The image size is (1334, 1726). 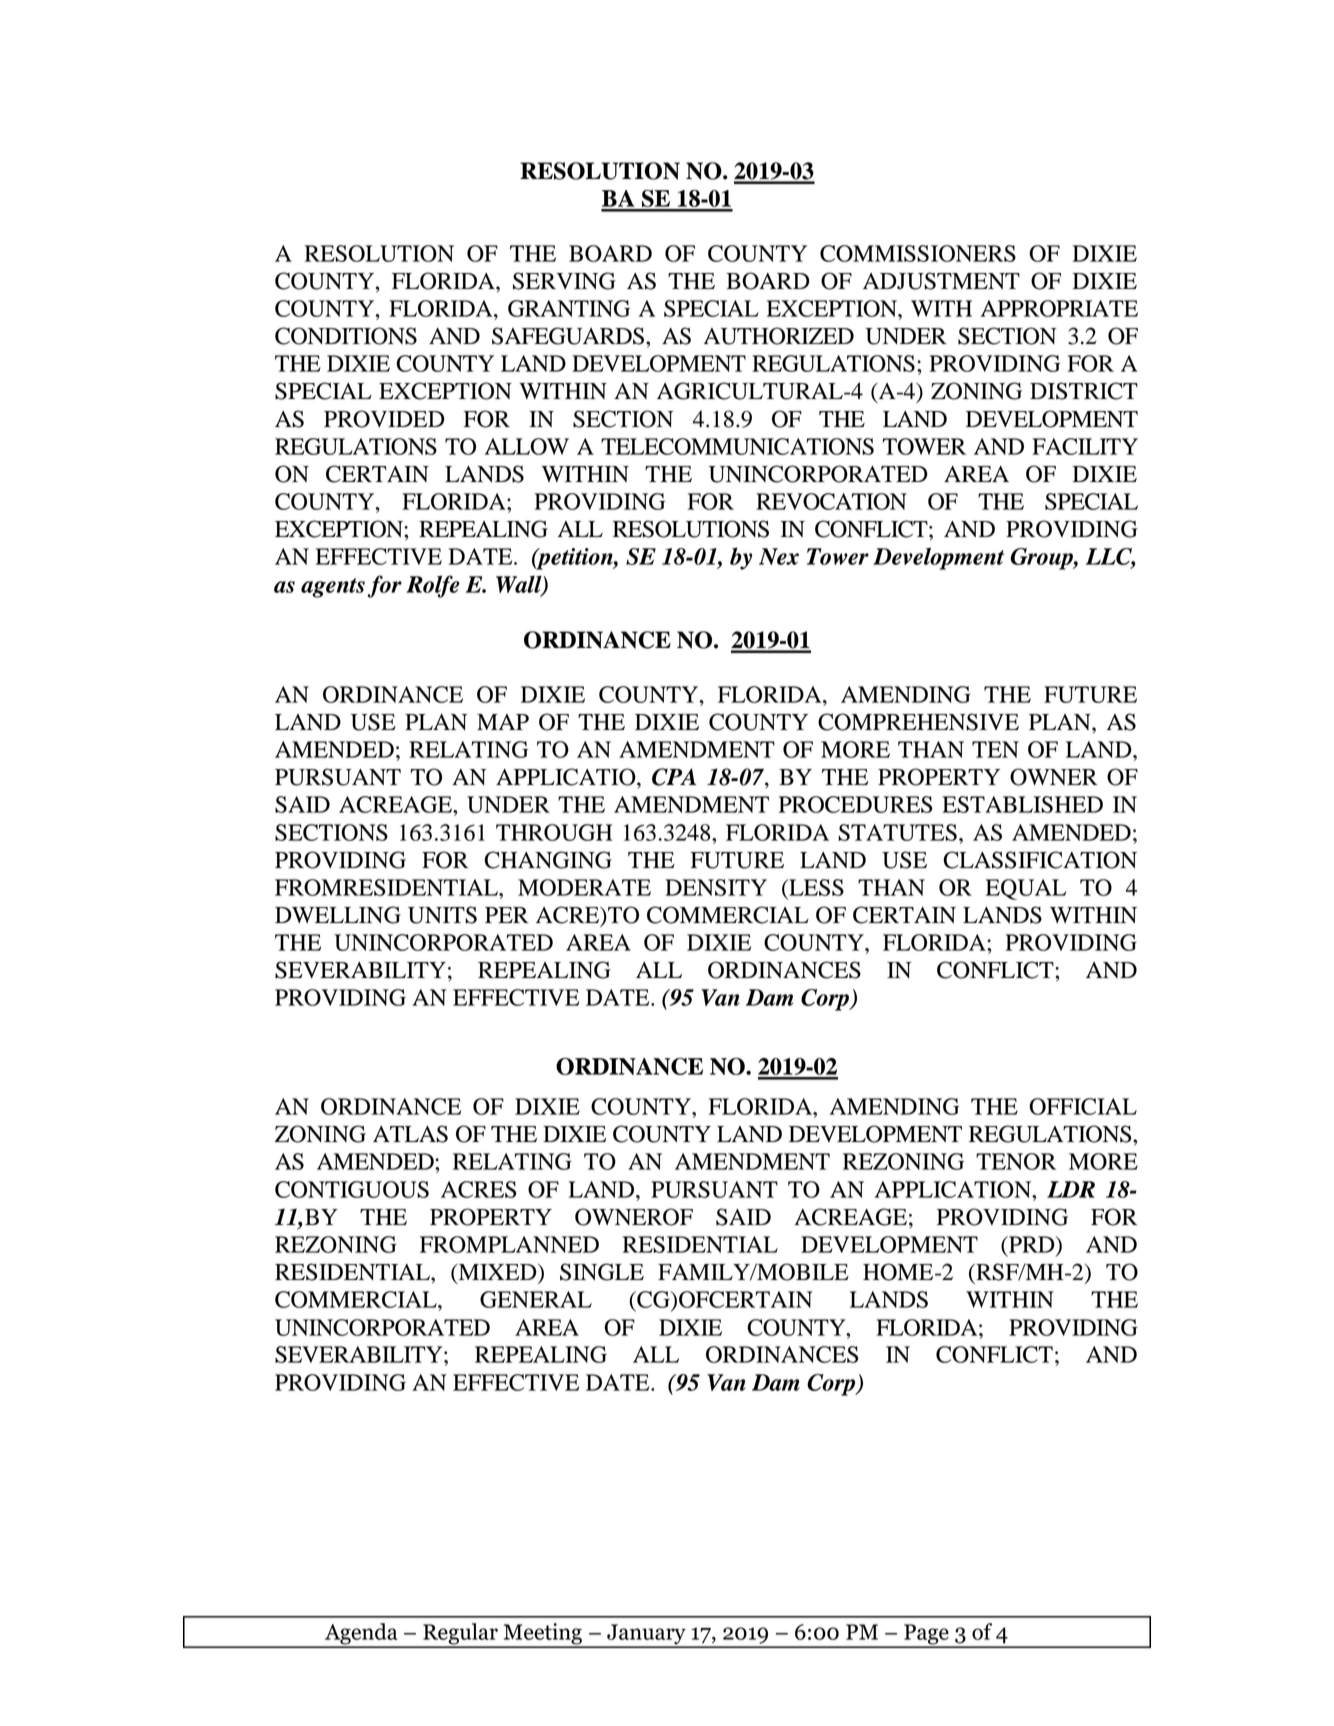 What do you see at coordinates (442, 915) in the document?
I see `UNITS` at bounding box center [442, 915].
